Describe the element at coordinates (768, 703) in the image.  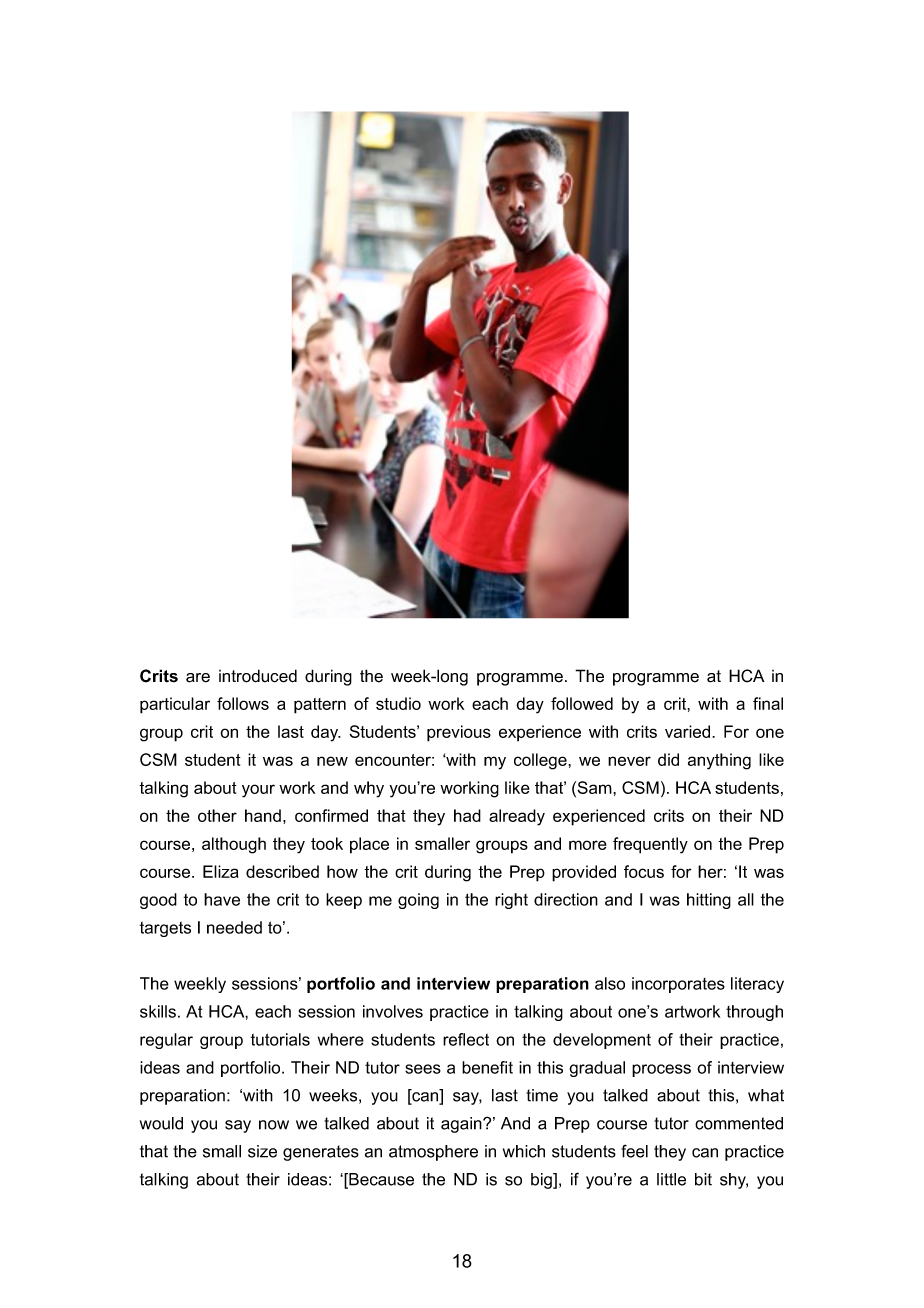
I see `final` at that location.
